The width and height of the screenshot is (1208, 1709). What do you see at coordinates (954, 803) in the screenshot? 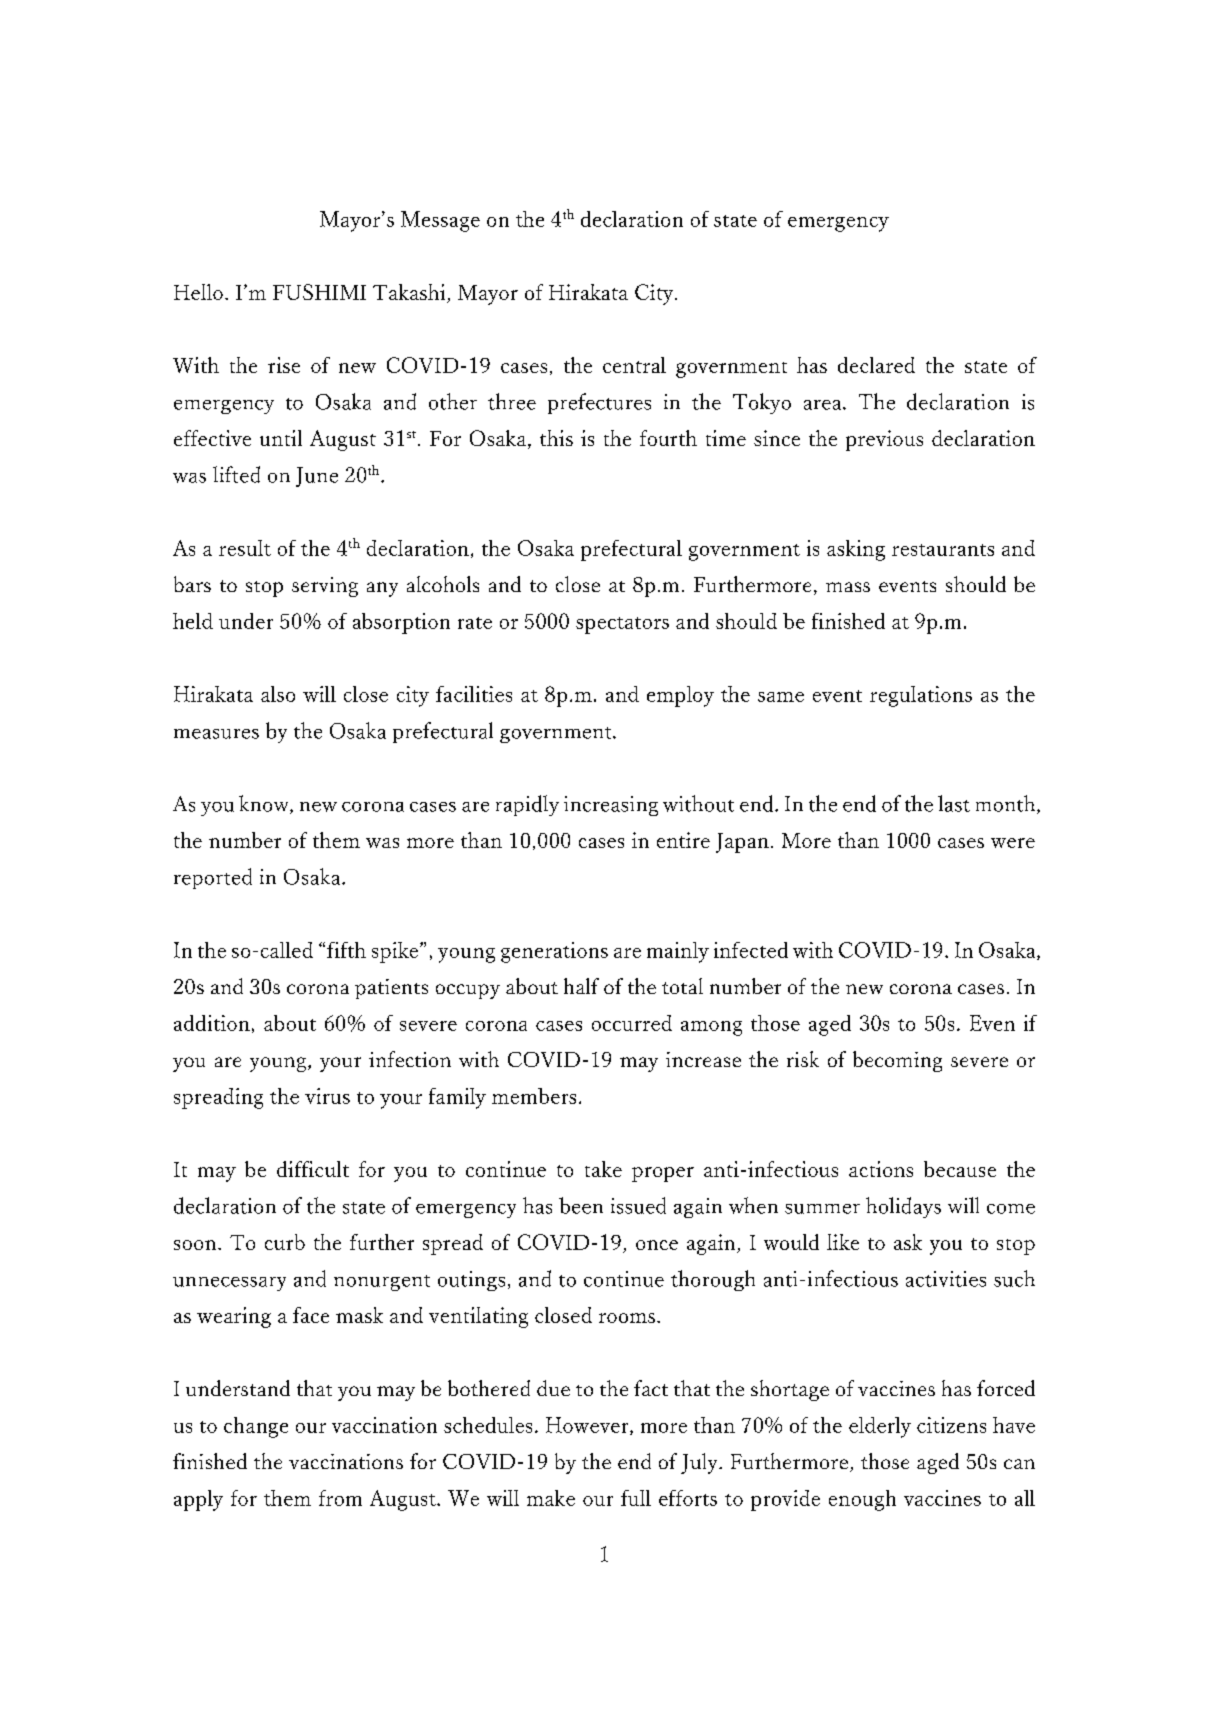
I see `last` at bounding box center [954, 803].
